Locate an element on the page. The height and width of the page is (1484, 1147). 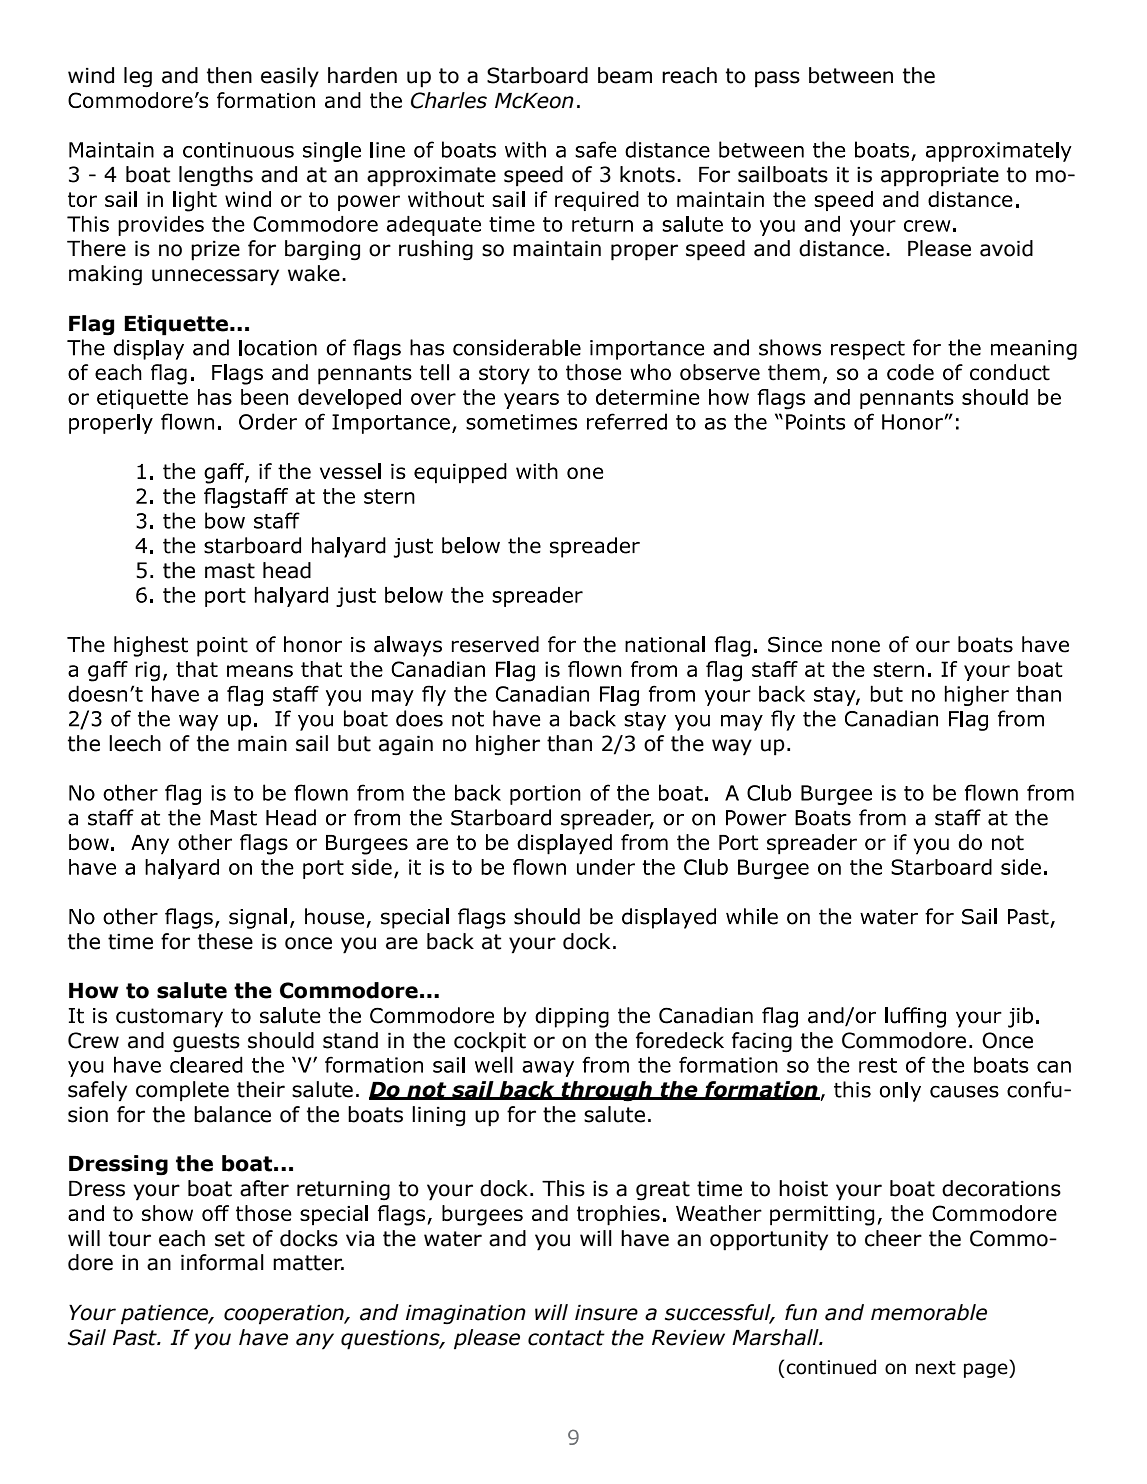
between is located at coordinates (851, 75).
